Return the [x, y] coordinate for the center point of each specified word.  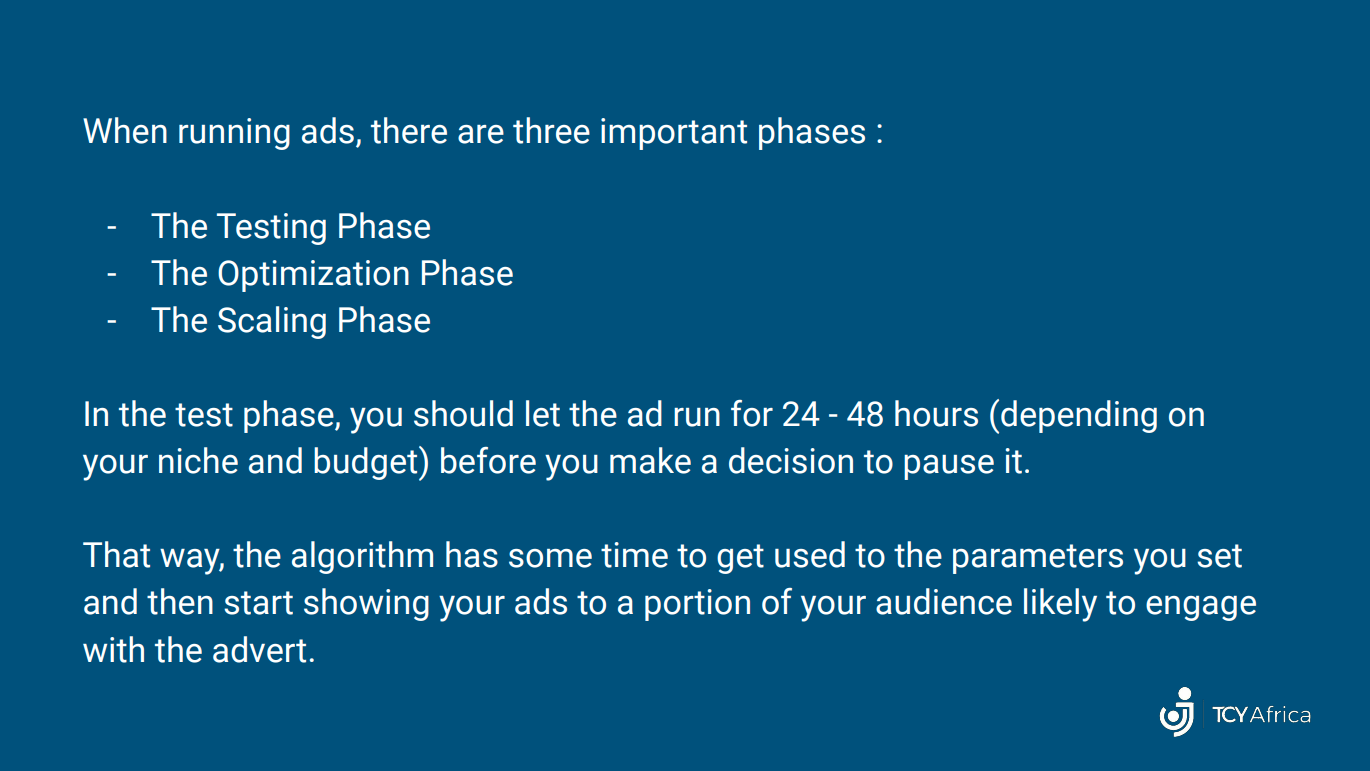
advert [259, 649]
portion [697, 605]
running [234, 134]
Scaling [272, 322]
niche [198, 460]
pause [949, 467]
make [650, 460]
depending [1079, 416]
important [674, 134]
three [551, 130]
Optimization [313, 276]
